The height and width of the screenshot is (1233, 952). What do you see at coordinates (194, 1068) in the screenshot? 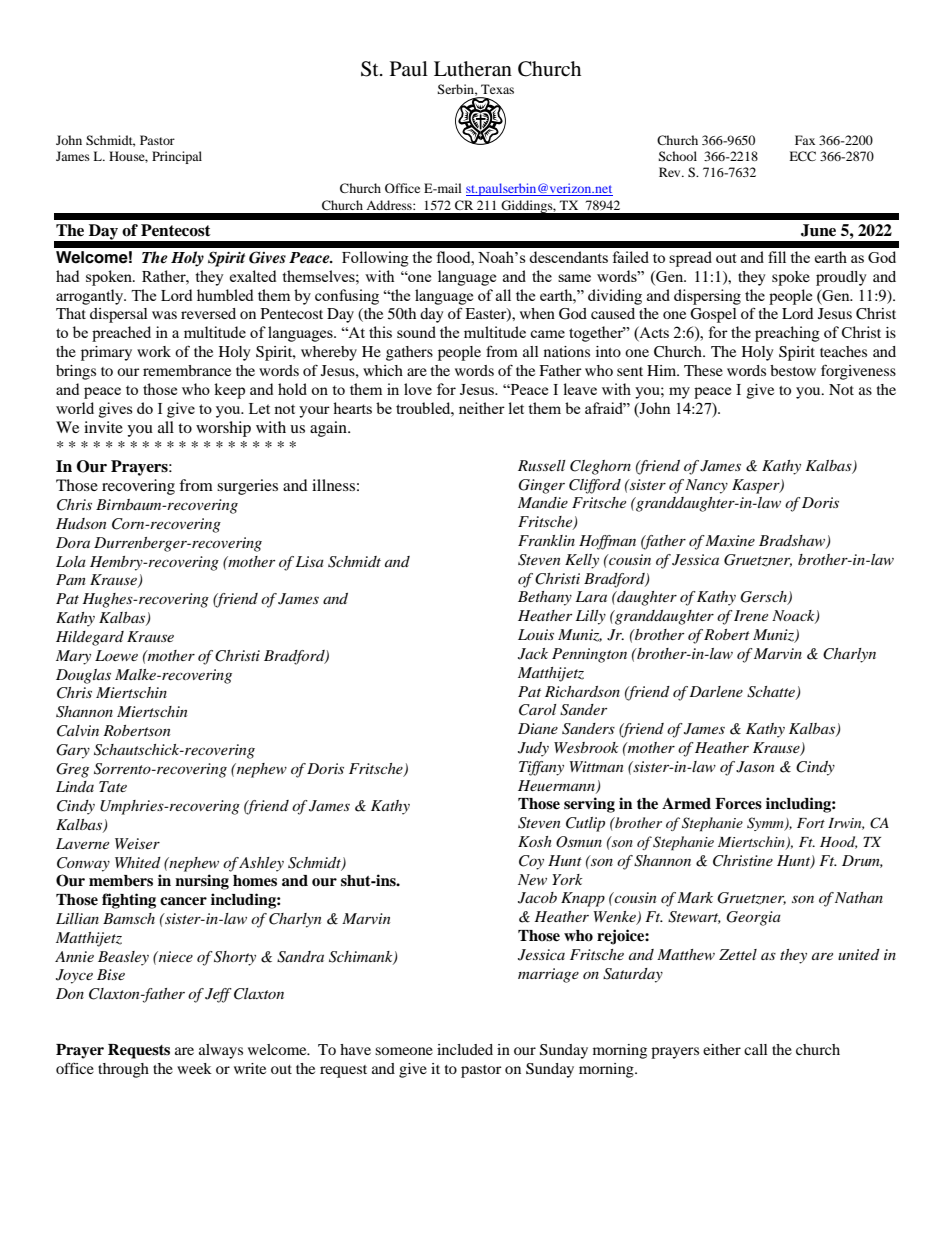
I see `week` at bounding box center [194, 1068].
